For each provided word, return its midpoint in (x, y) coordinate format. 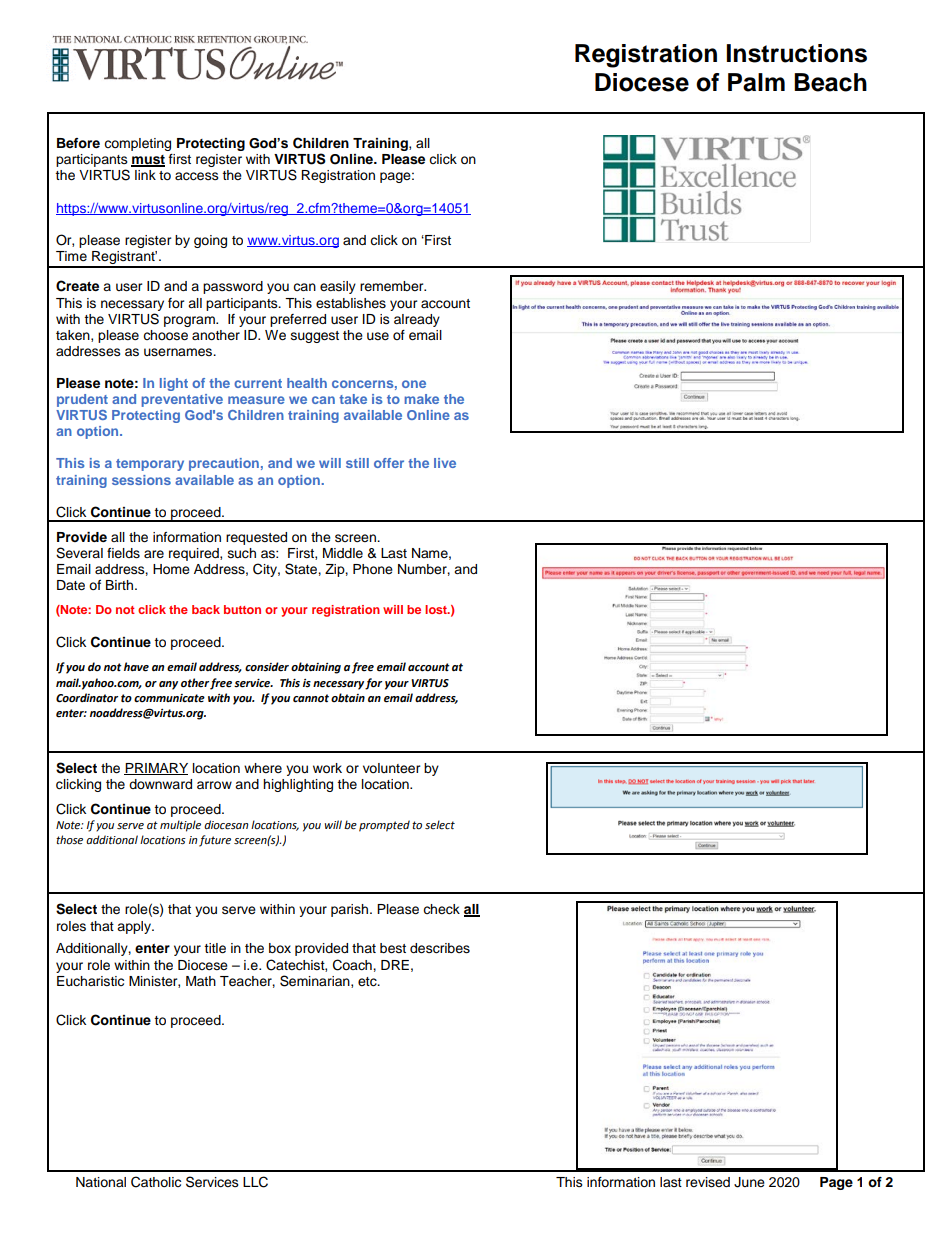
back (206, 609)
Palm (756, 82)
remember (393, 286)
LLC (255, 1182)
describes (440, 948)
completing (137, 144)
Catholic (156, 1182)
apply (135, 927)
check (441, 909)
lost (437, 609)
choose (165, 335)
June (749, 1182)
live (445, 463)
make (422, 399)
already (417, 320)
